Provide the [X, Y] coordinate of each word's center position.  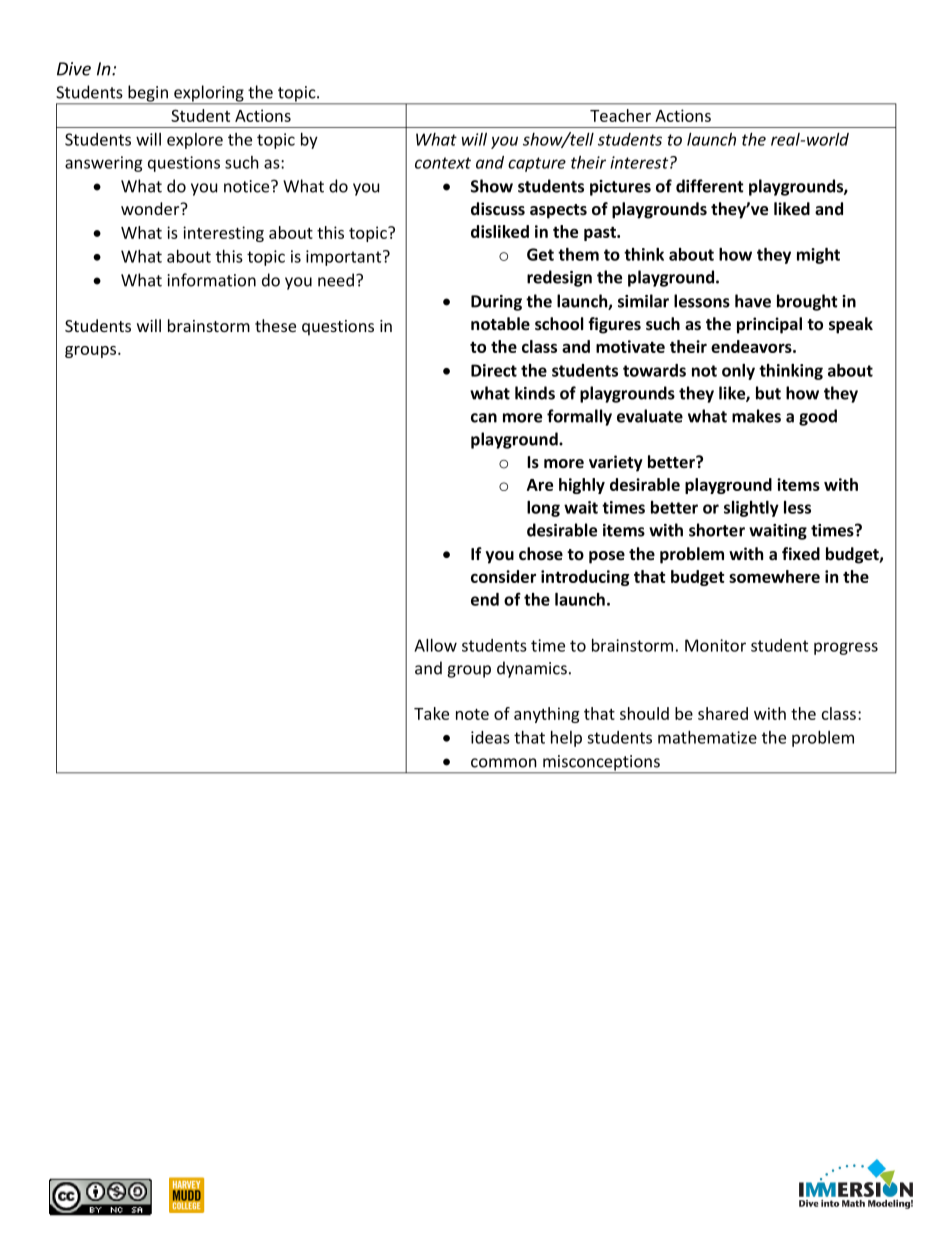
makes [756, 416]
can [484, 418]
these [275, 325]
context [443, 163]
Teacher [620, 115]
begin [148, 94]
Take [431, 713]
